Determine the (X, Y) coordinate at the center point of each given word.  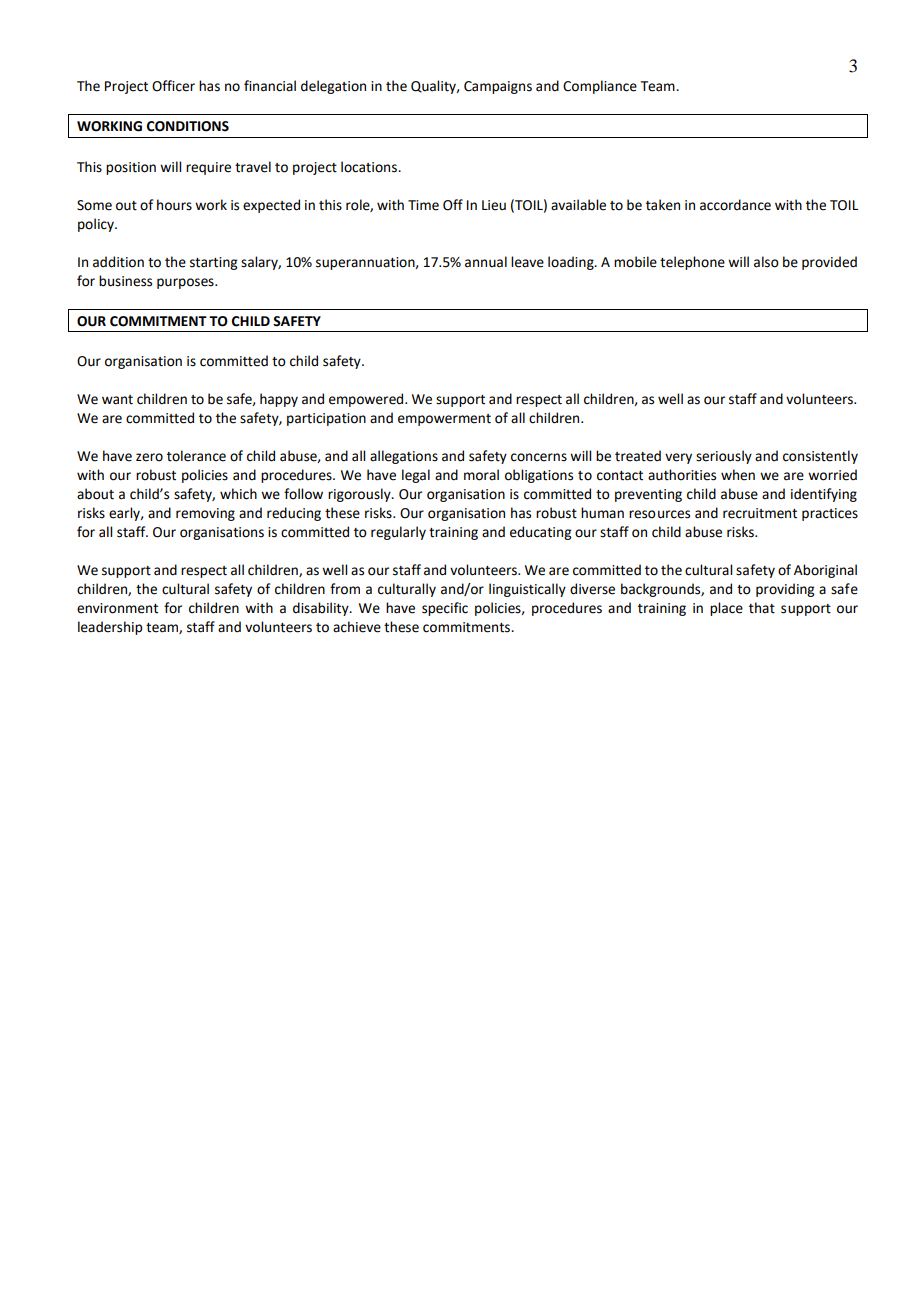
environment (117, 608)
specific (445, 609)
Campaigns (498, 87)
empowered (367, 400)
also (766, 262)
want (117, 400)
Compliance (600, 87)
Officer (173, 86)
